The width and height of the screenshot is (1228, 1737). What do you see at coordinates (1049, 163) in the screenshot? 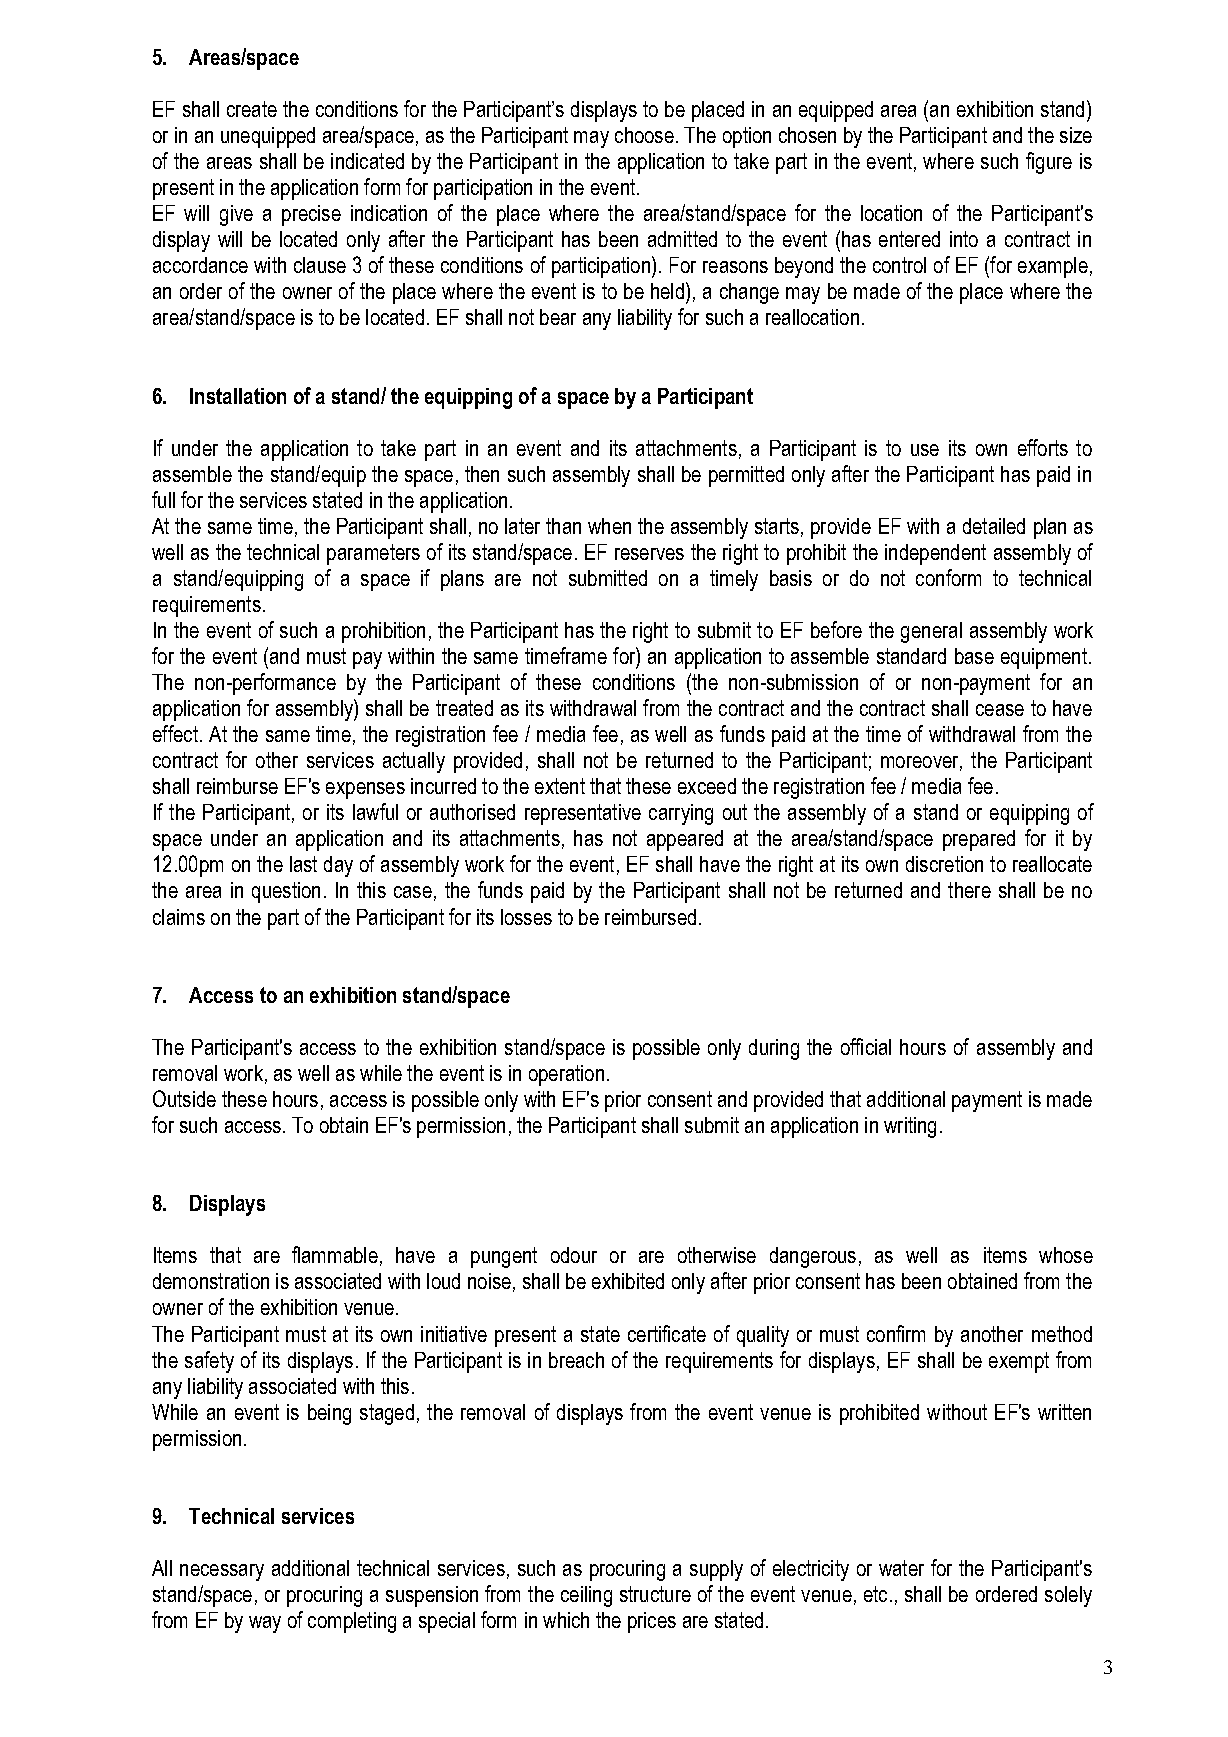
I see `figure` at bounding box center [1049, 163].
